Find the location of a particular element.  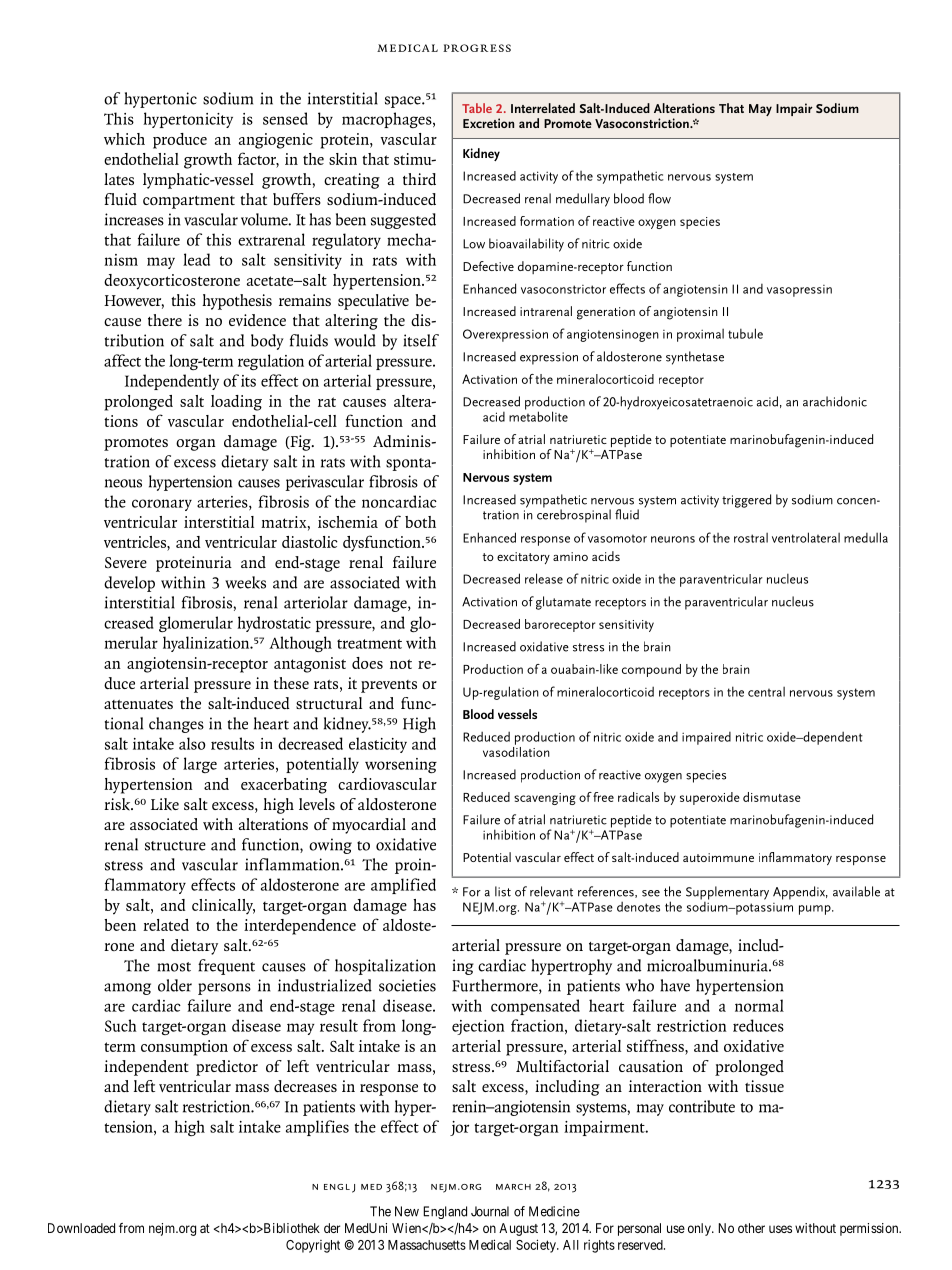

Table is located at coordinates (477, 108).
